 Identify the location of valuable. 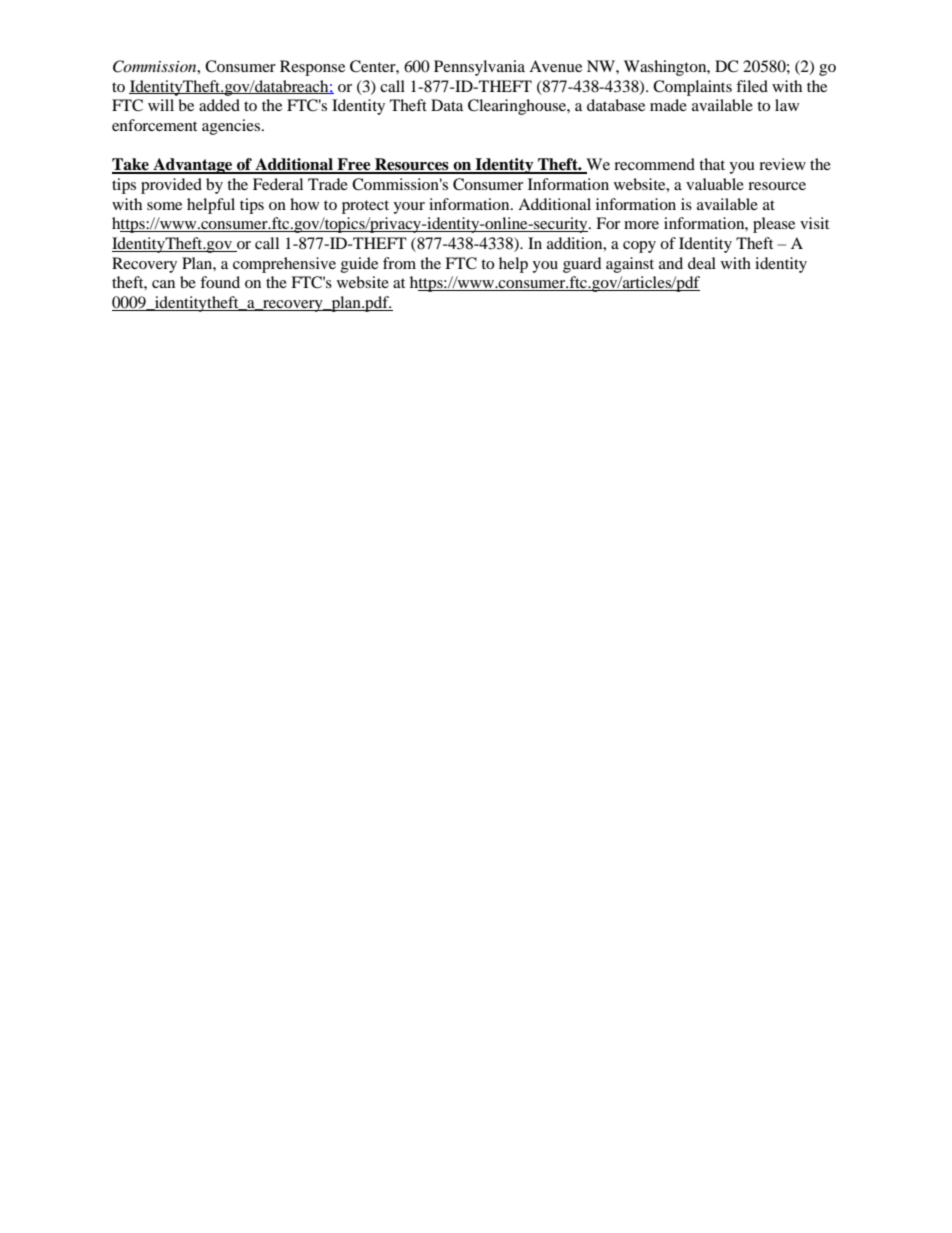
(715, 184).
